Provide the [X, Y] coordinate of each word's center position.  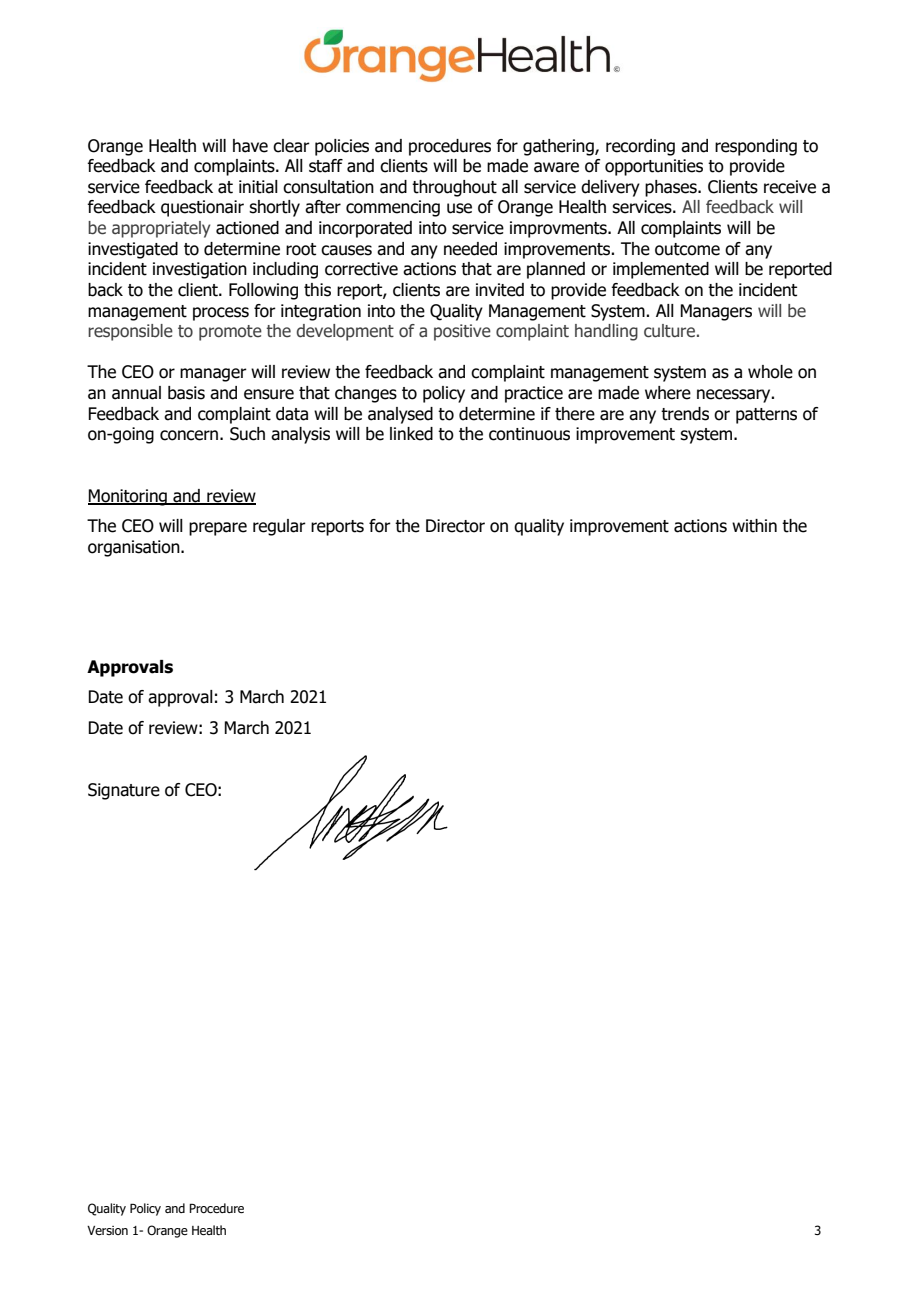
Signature [124, 791]
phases [672, 188]
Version [107, 1230]
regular [279, 527]
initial [258, 187]
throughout [454, 188]
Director [455, 526]
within [754, 526]
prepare [218, 529]
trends [685, 414]
